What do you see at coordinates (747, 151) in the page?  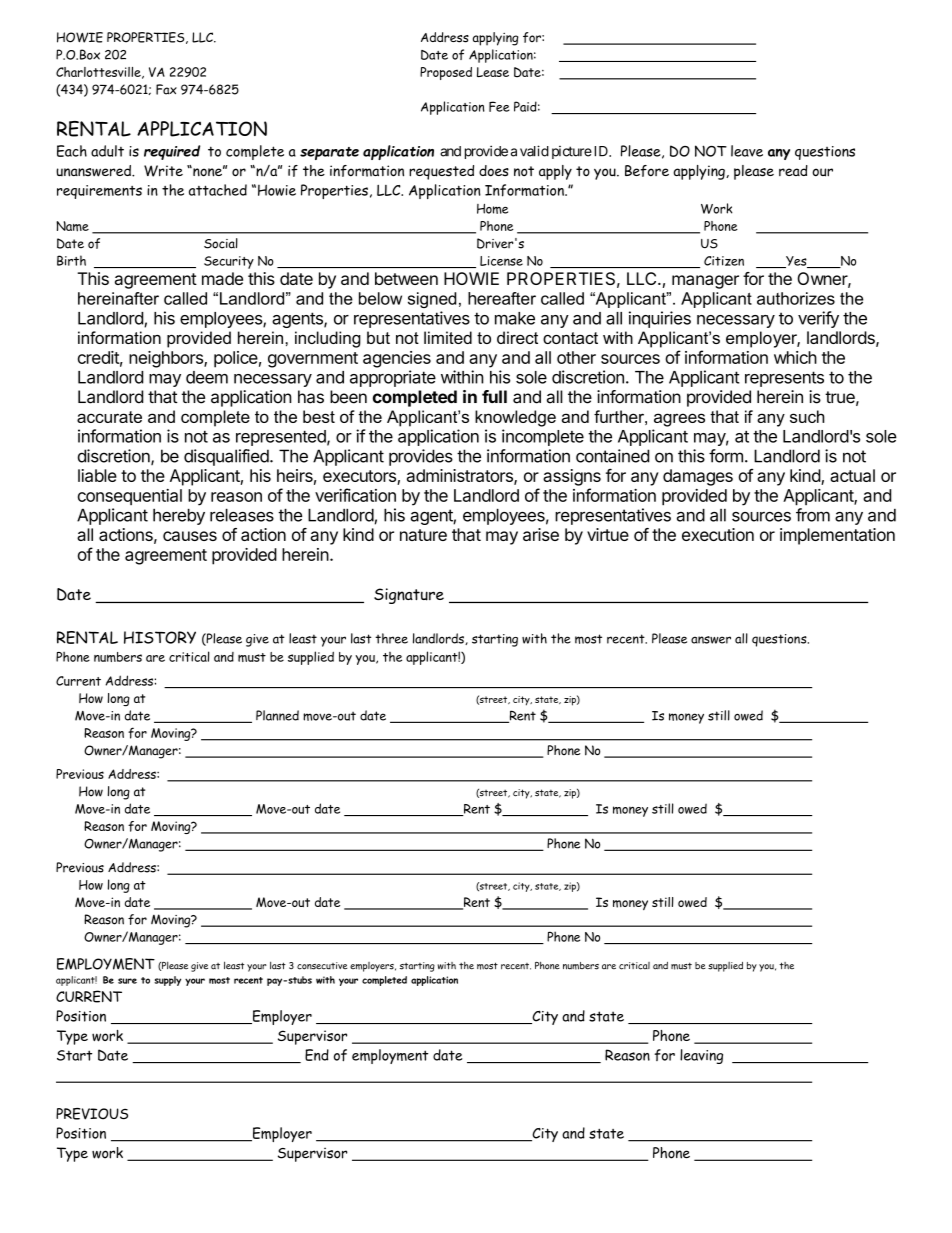 I see `leave` at bounding box center [747, 151].
